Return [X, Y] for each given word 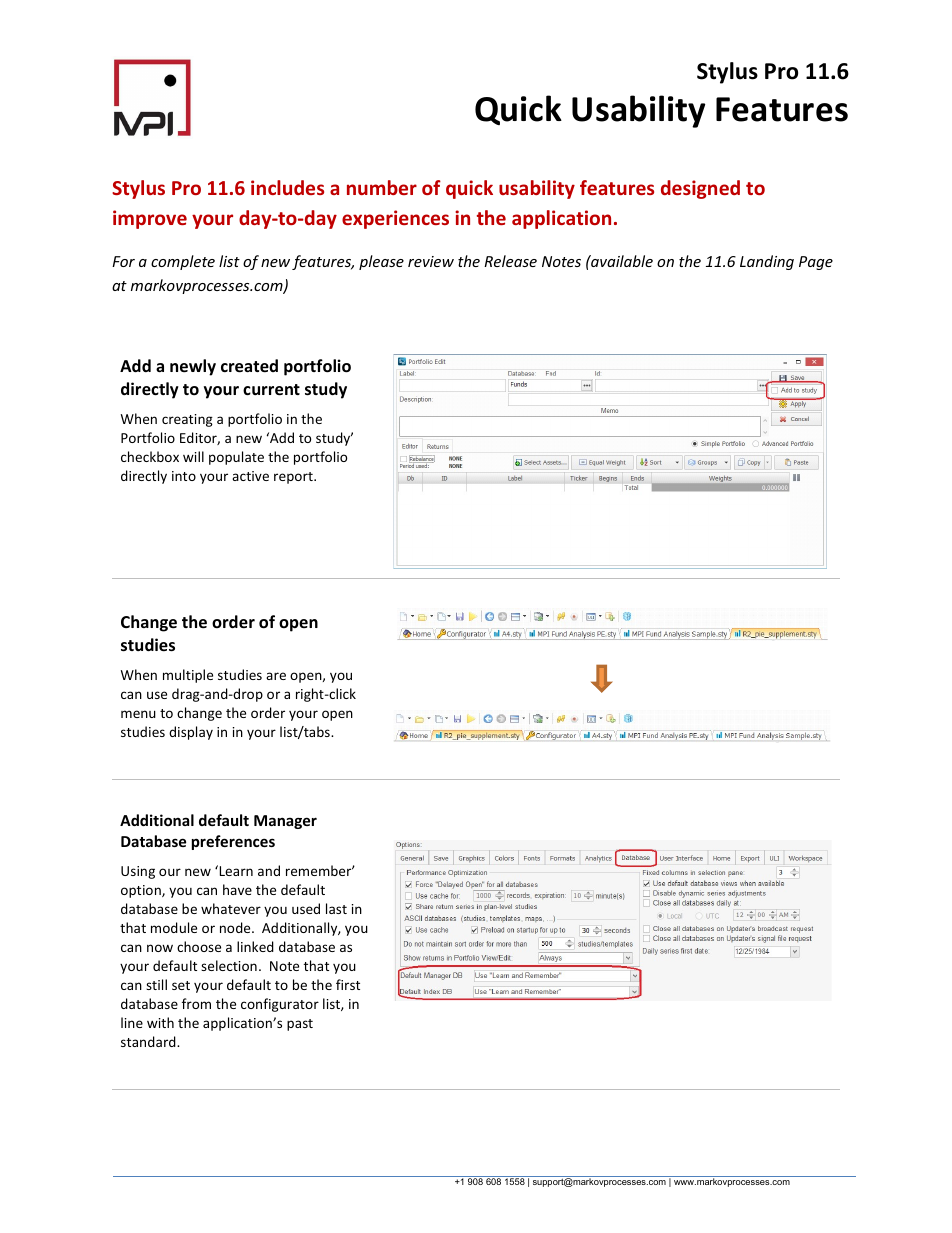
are [276, 676]
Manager [285, 822]
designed [700, 189]
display [191, 733]
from [196, 1003]
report [294, 478]
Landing [767, 262]
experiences [395, 219]
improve [150, 219]
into [184, 476]
